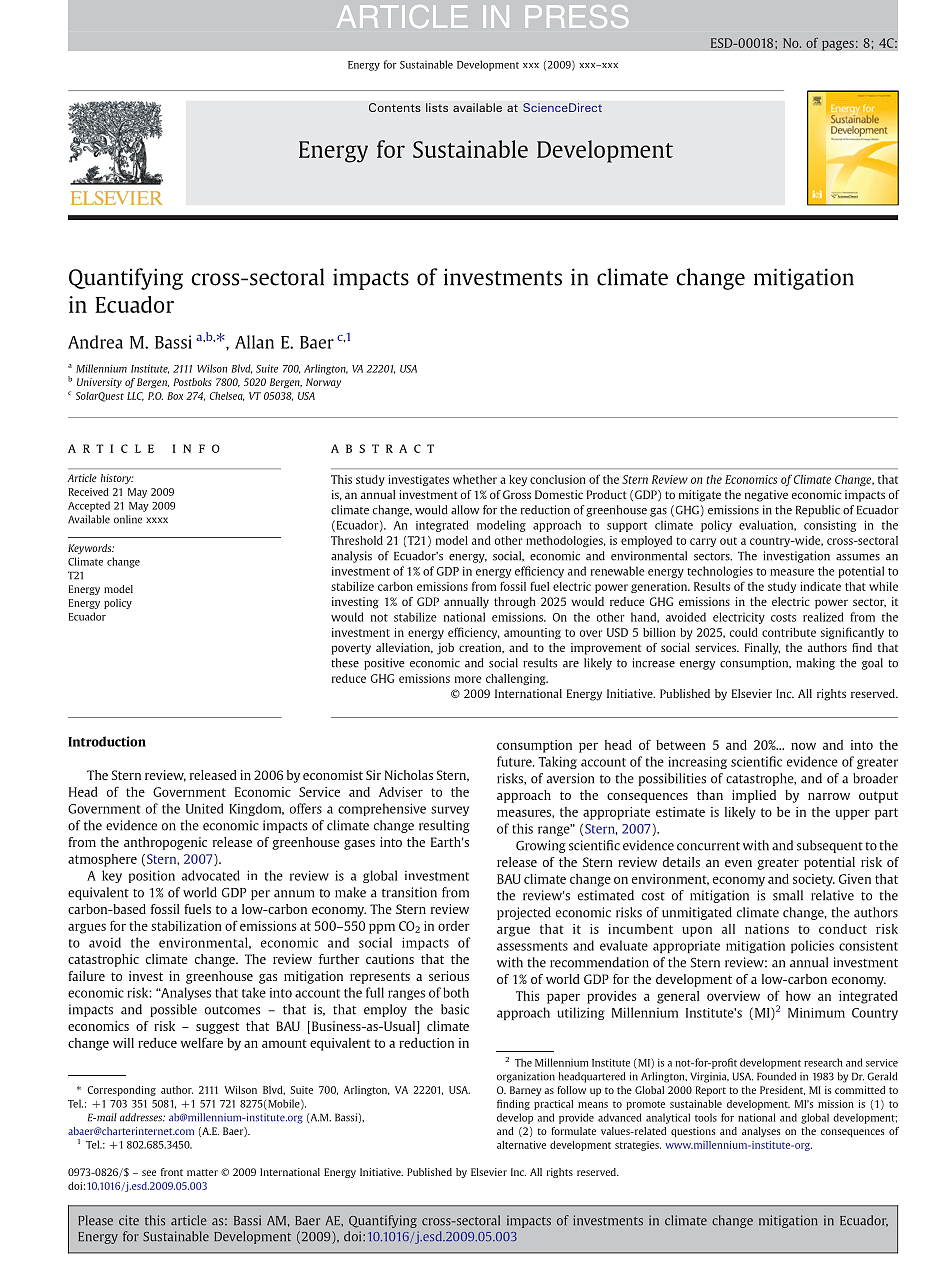 The width and height of the screenshot is (952, 1270). I want to click on United, so click(204, 808).
